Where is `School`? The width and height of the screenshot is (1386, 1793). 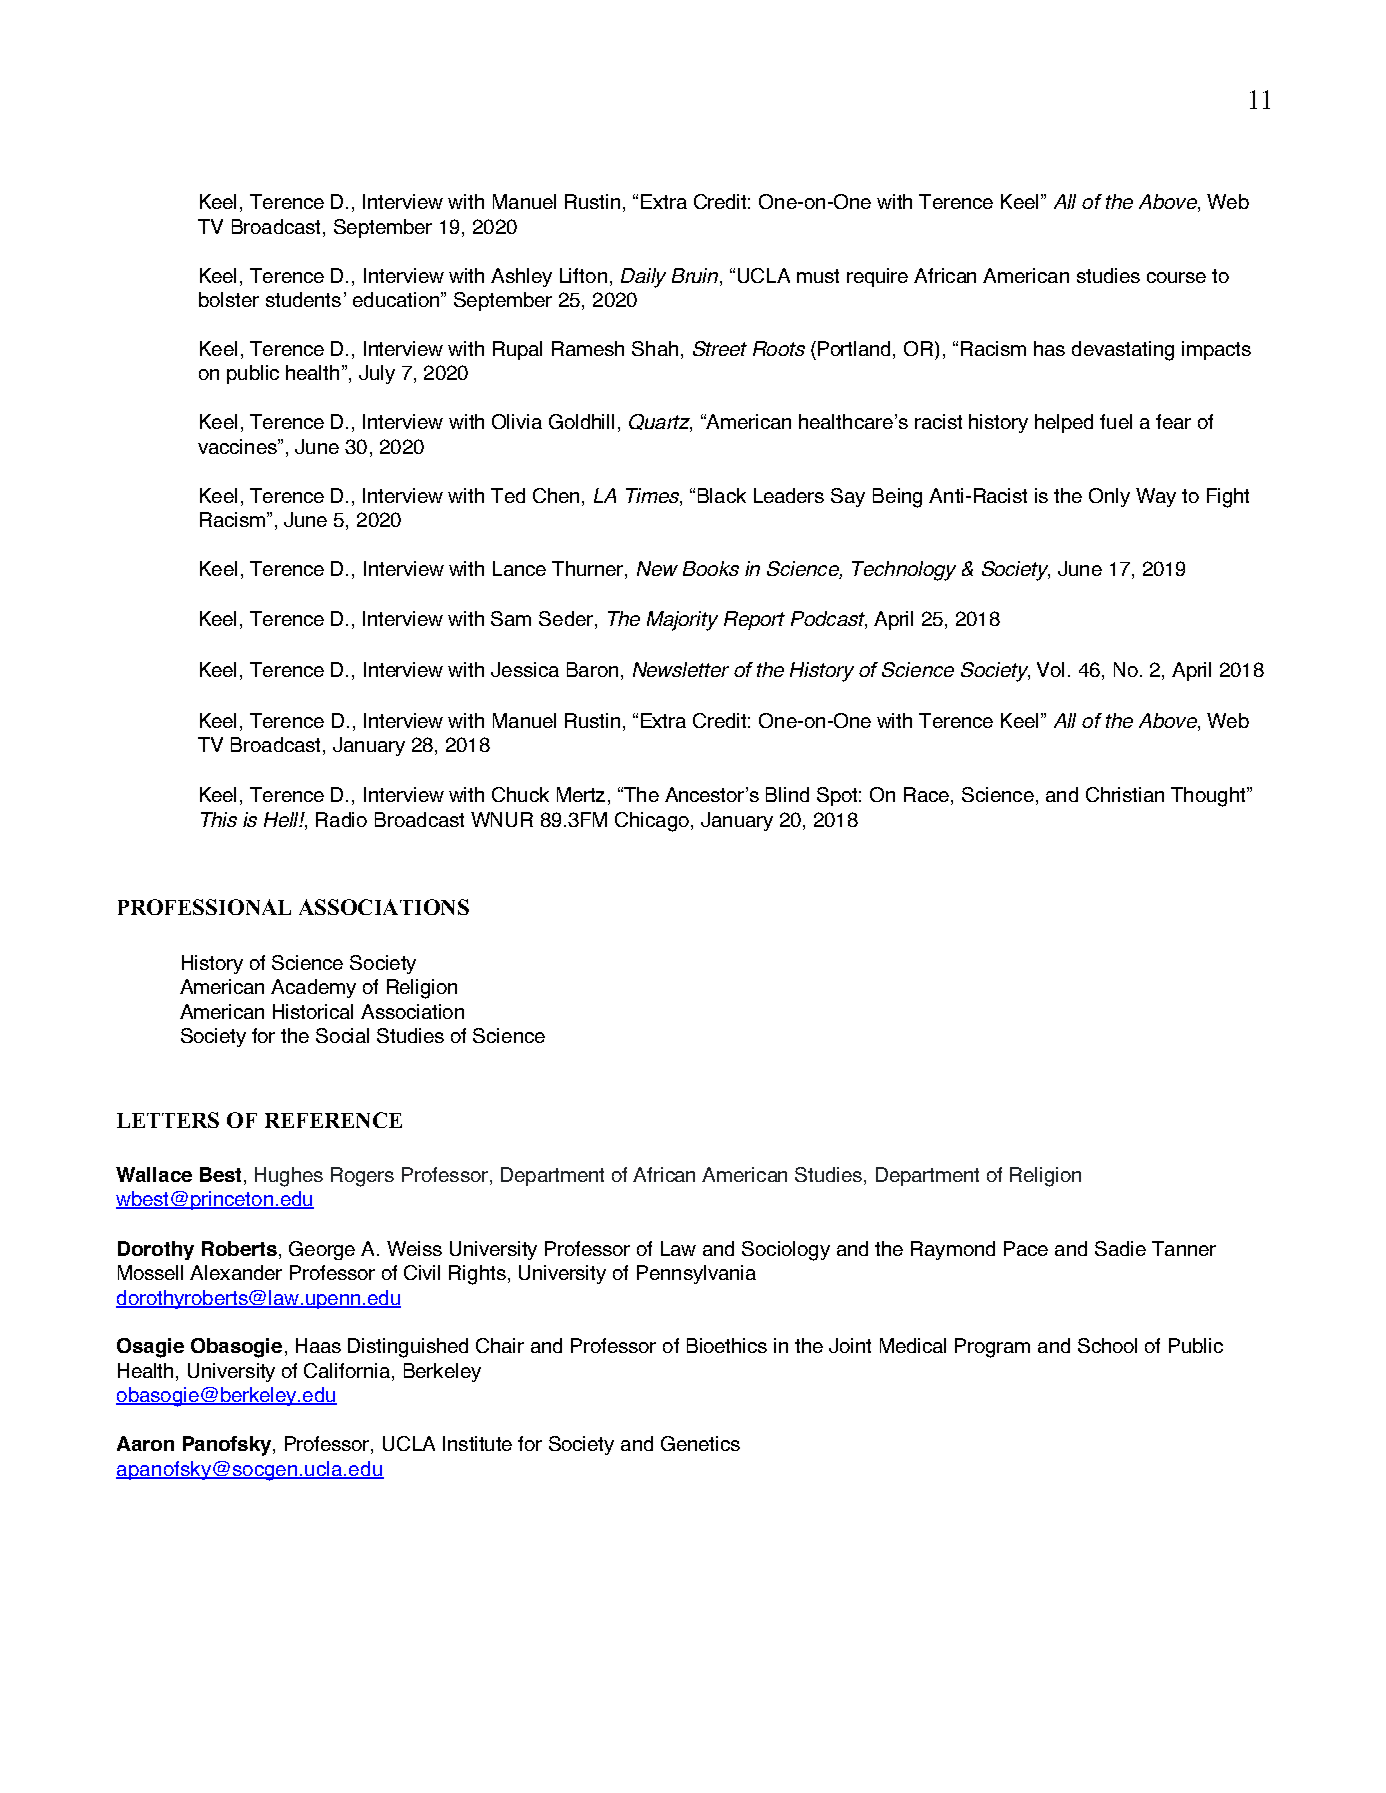 School is located at coordinates (1107, 1345).
